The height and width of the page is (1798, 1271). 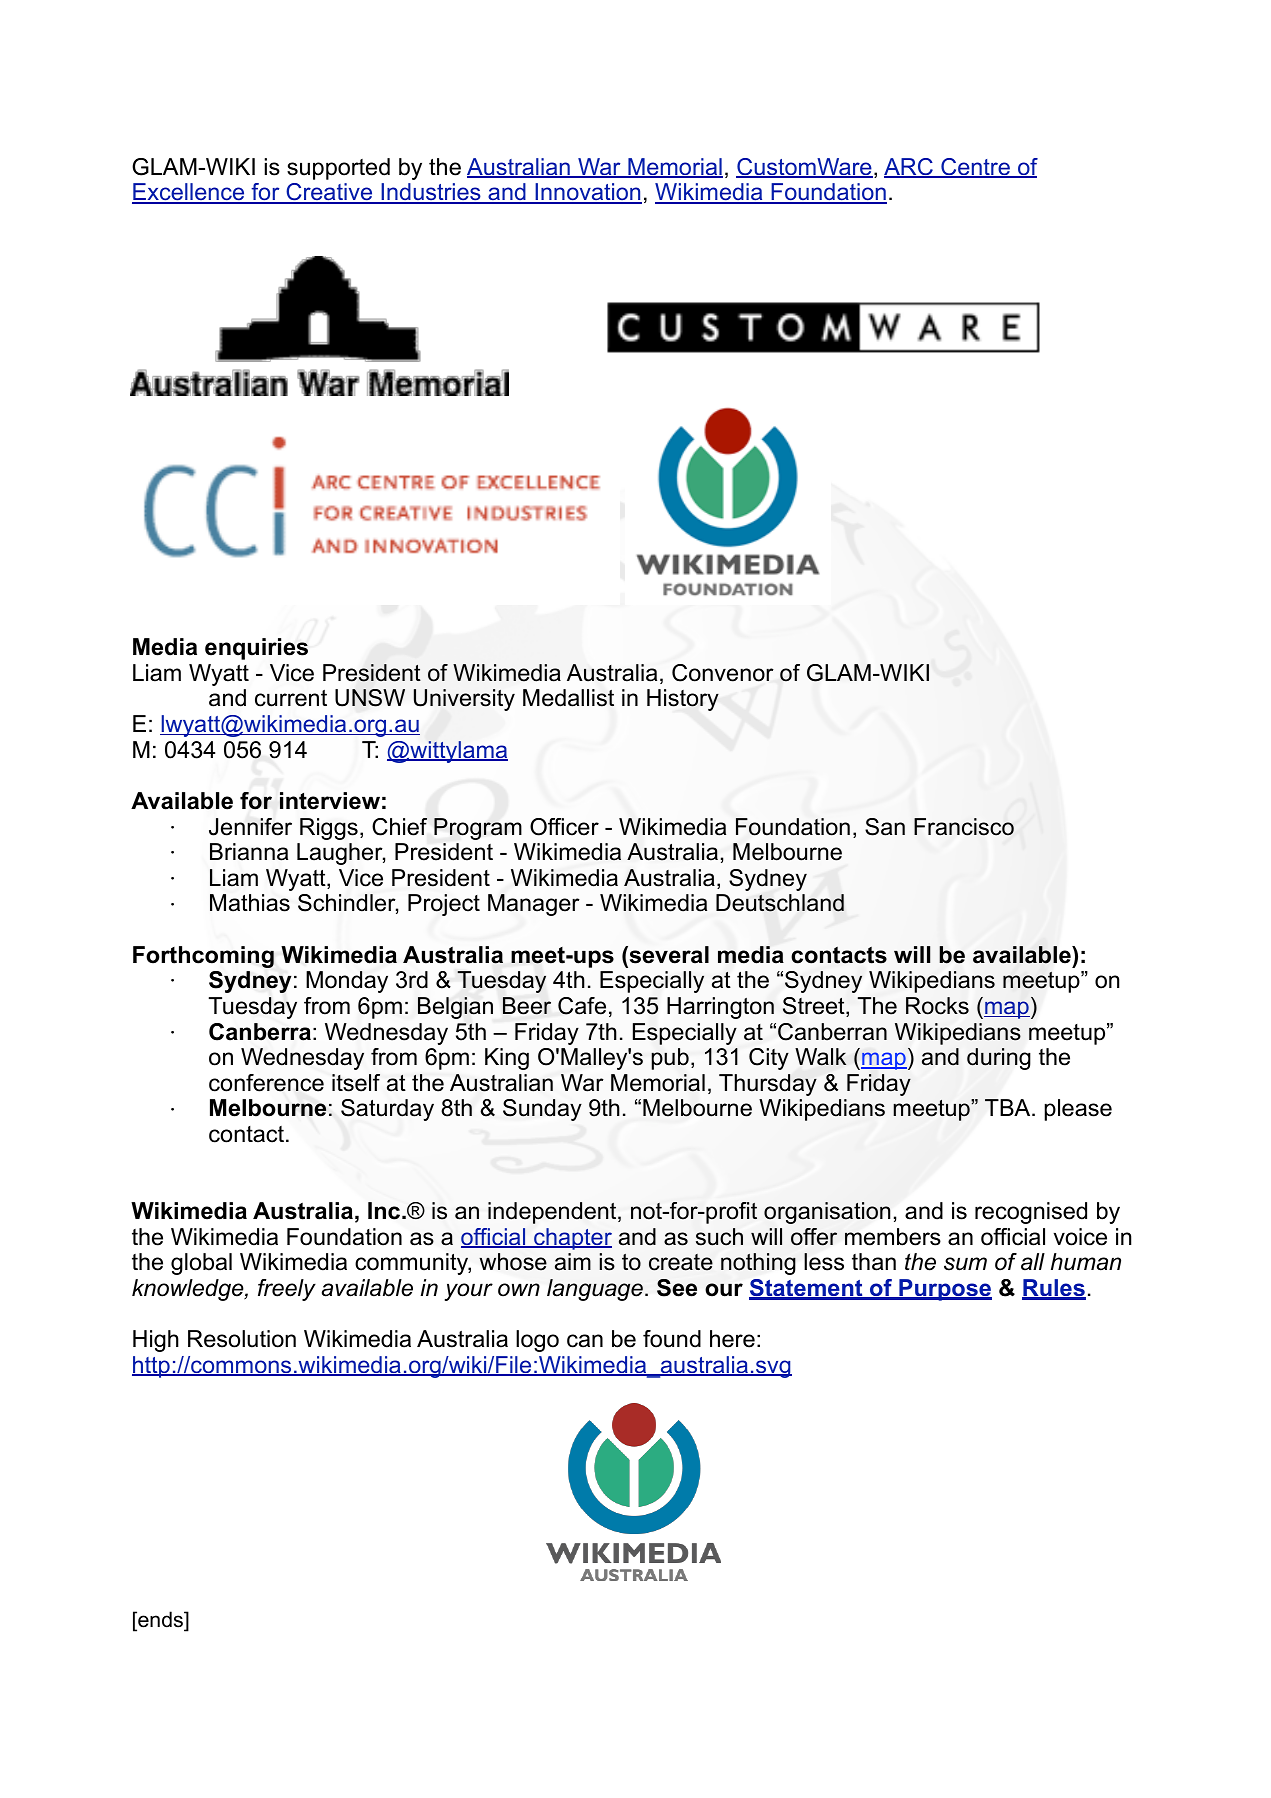 What do you see at coordinates (964, 827) in the page?
I see `Francisco` at bounding box center [964, 827].
